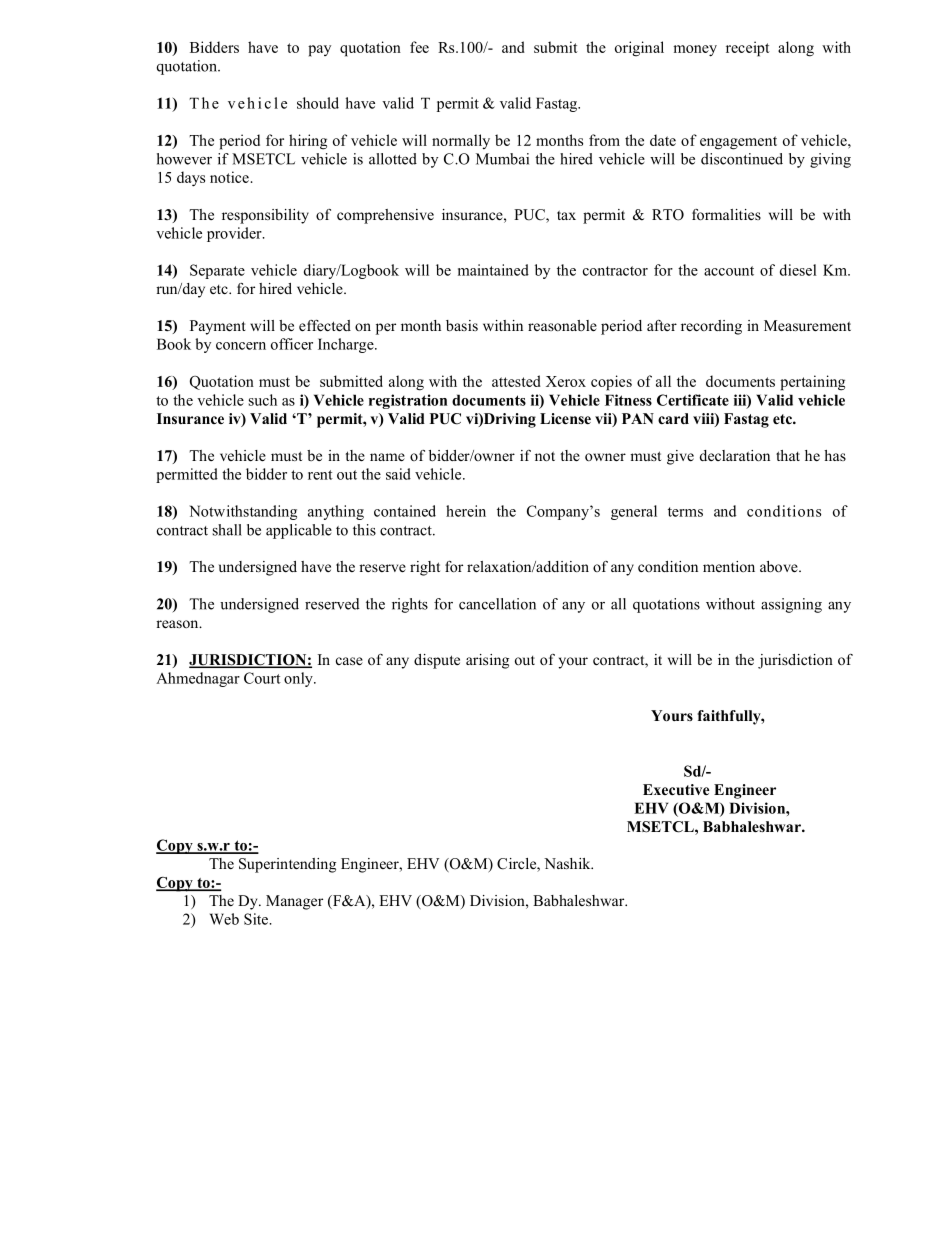  Describe the element at coordinates (748, 49) in the image. I see `receipt` at that location.
